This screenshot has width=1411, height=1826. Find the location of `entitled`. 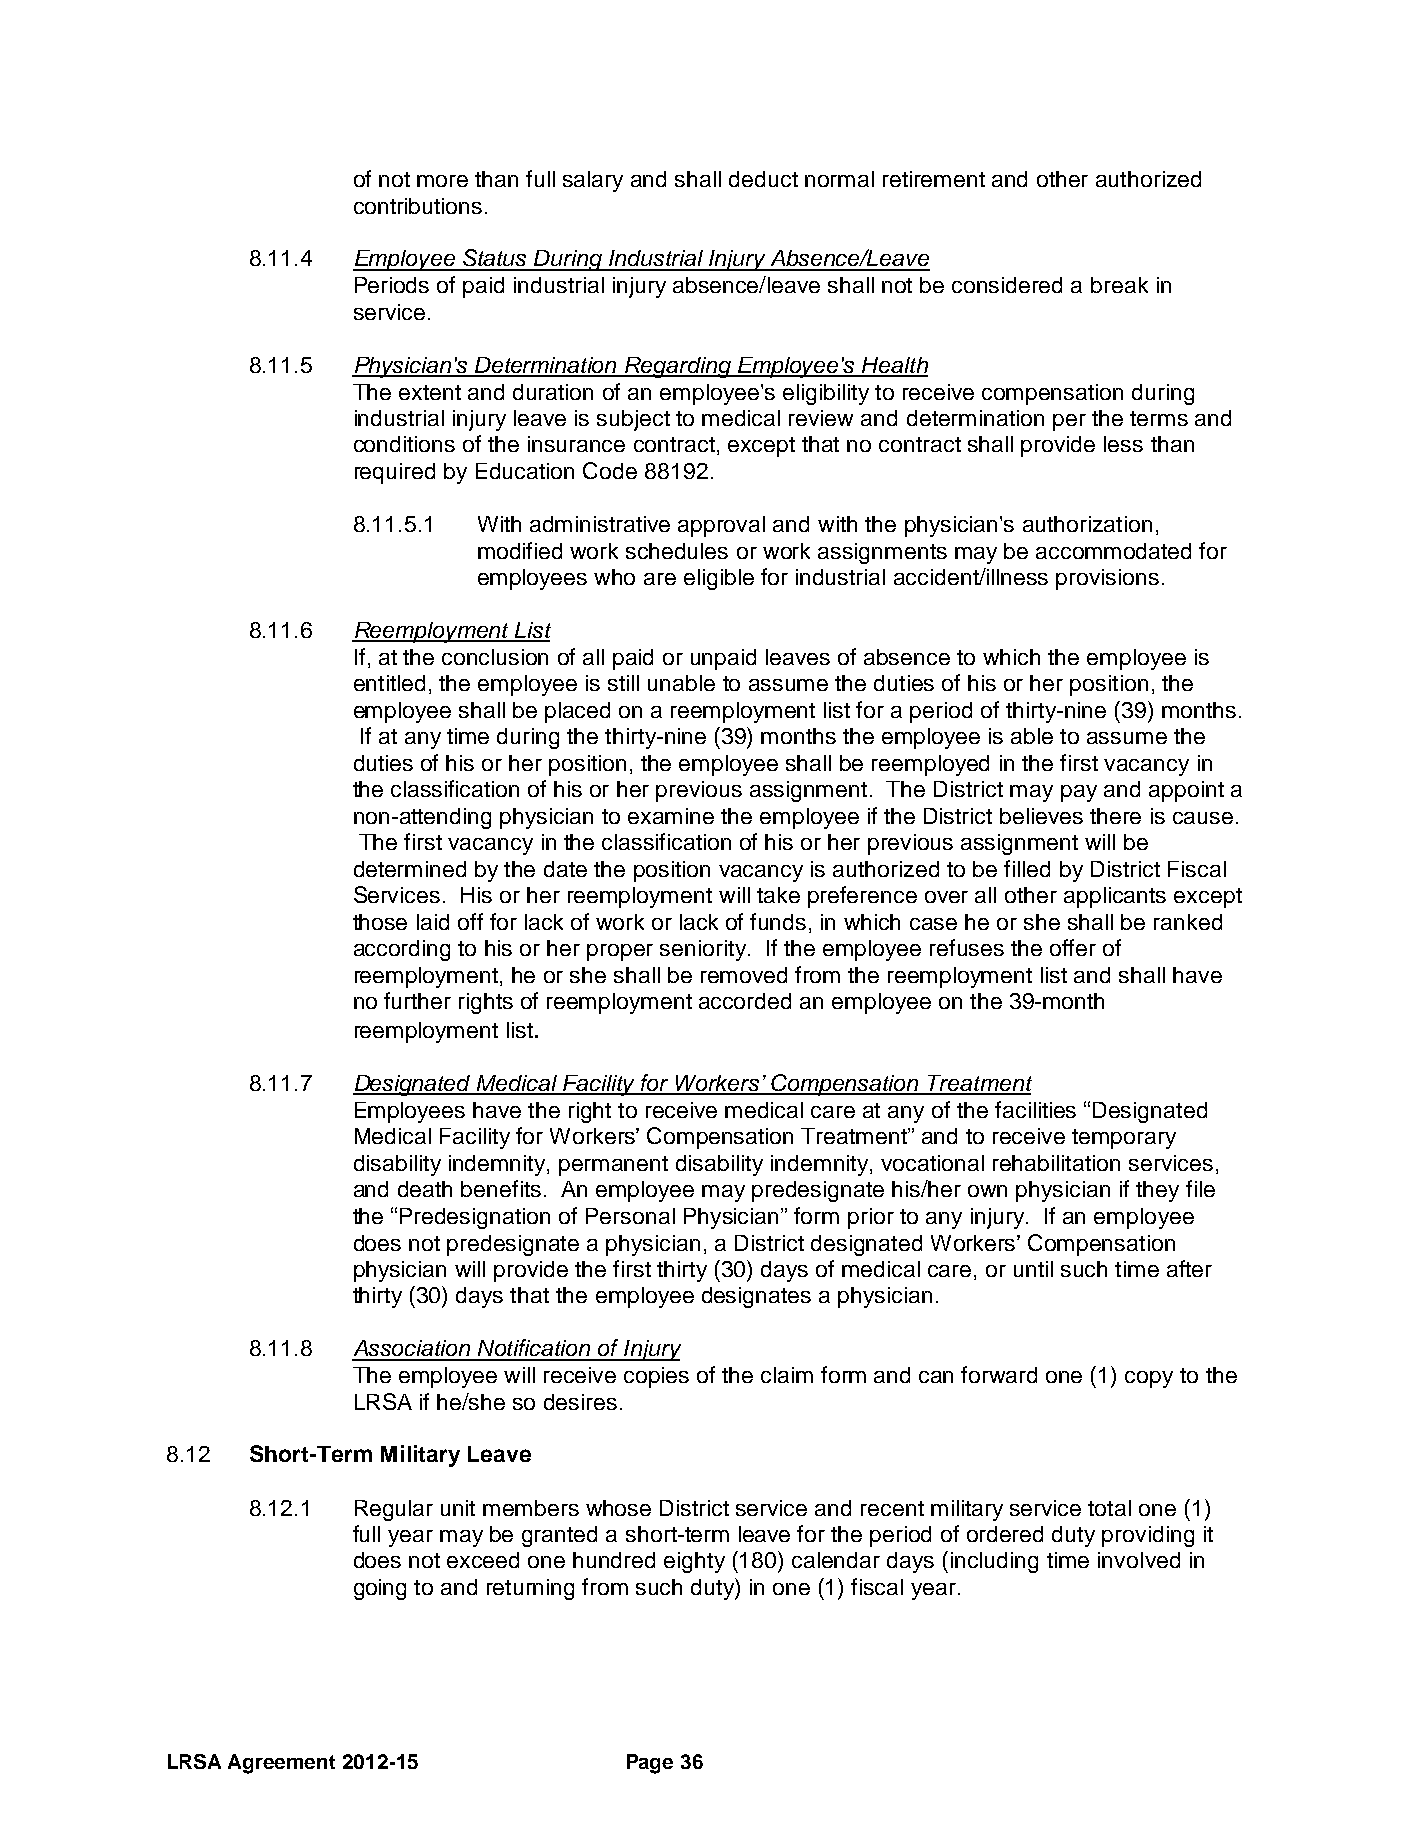

entitled is located at coordinates (389, 683).
